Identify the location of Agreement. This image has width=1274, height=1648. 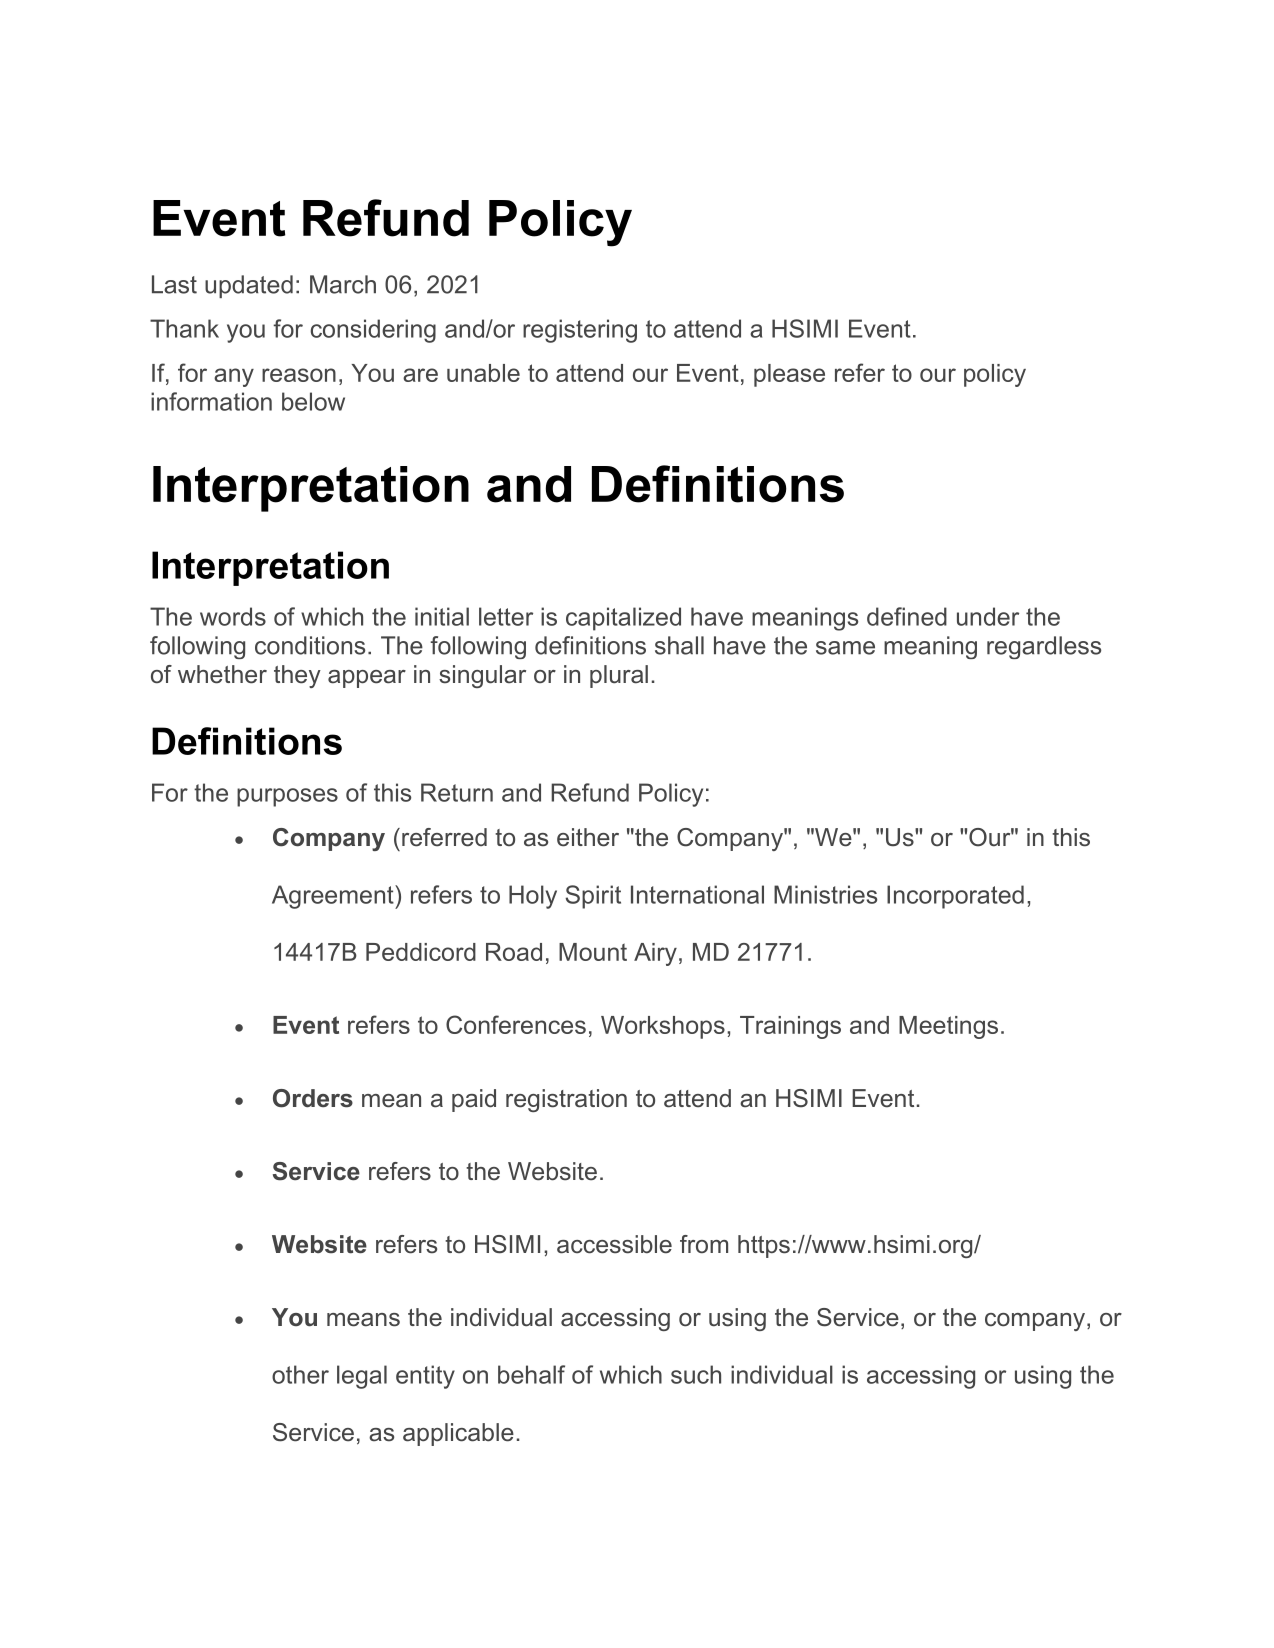
(334, 897).
